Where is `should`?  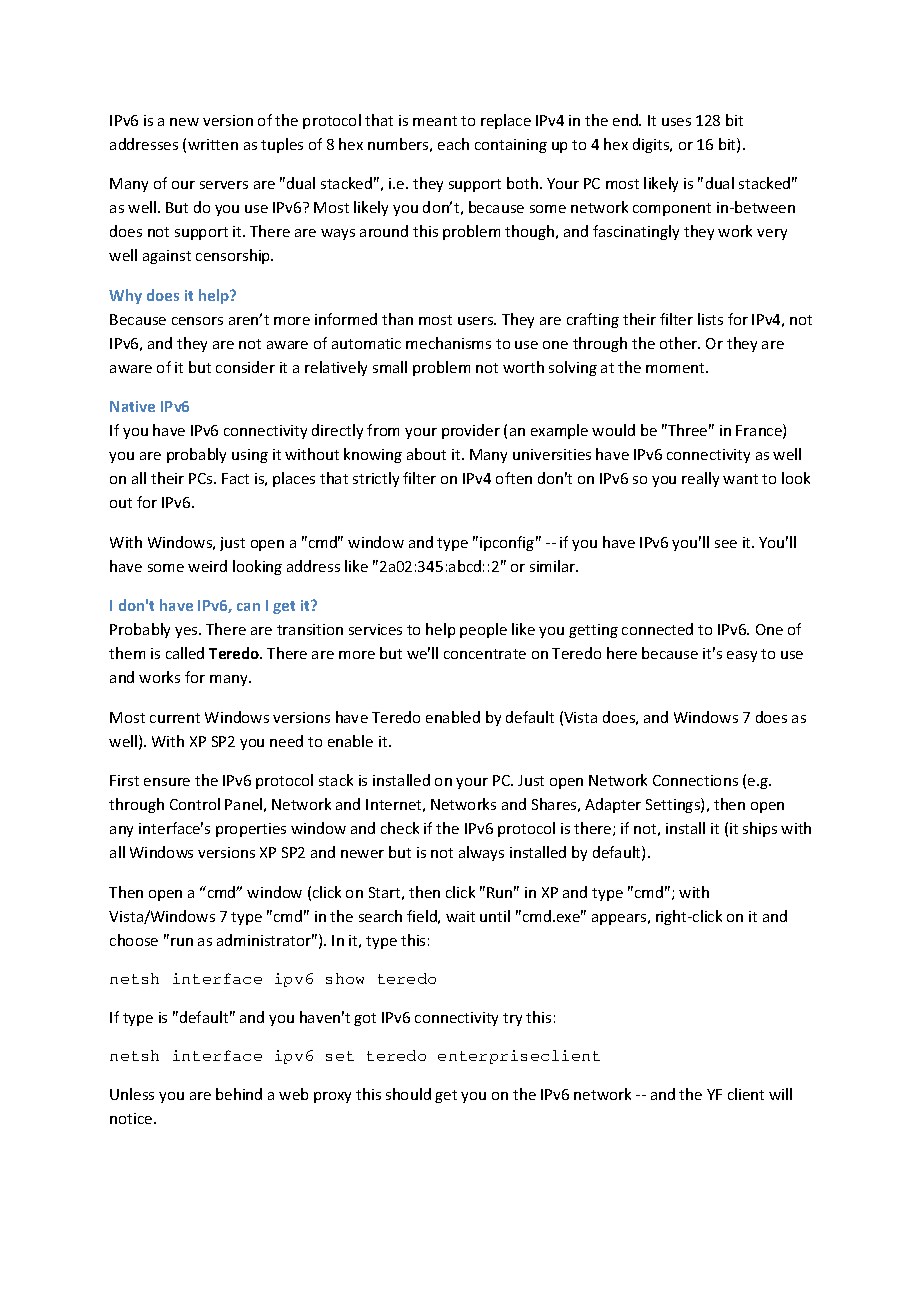 should is located at coordinates (408, 1094).
